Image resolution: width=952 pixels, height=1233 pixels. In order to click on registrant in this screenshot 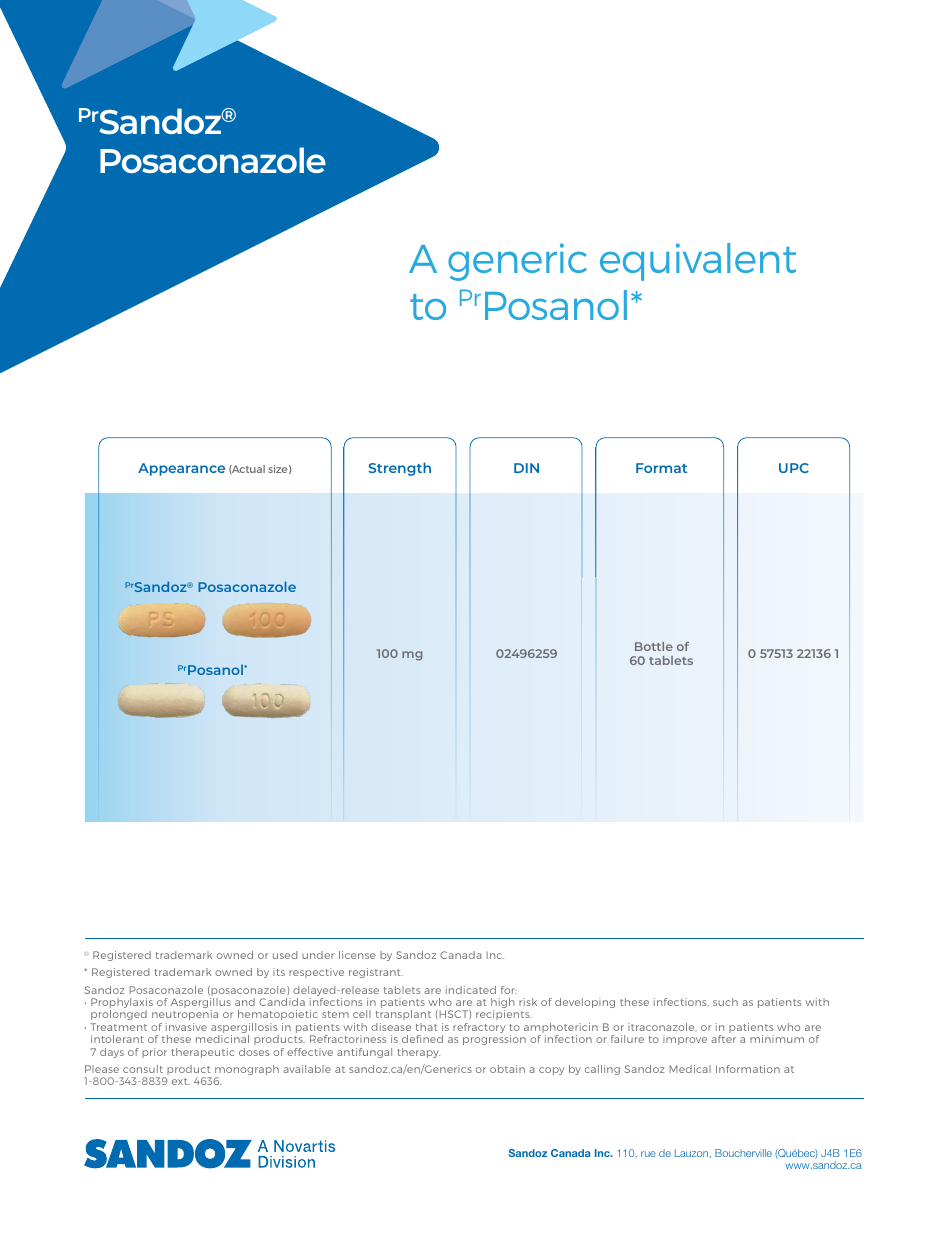, I will do `click(376, 973)`.
